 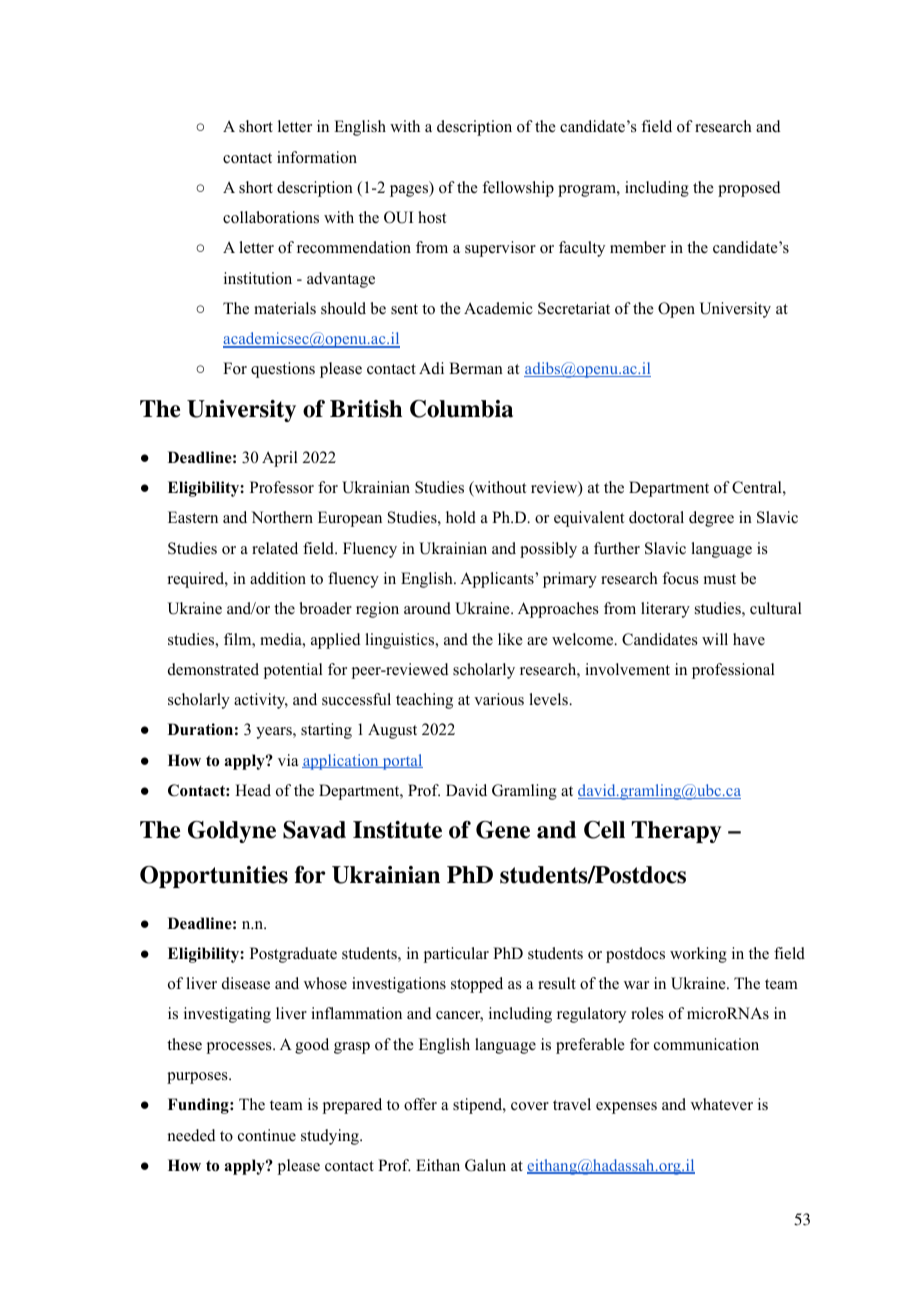 I want to click on Therapy, so click(x=676, y=832).
